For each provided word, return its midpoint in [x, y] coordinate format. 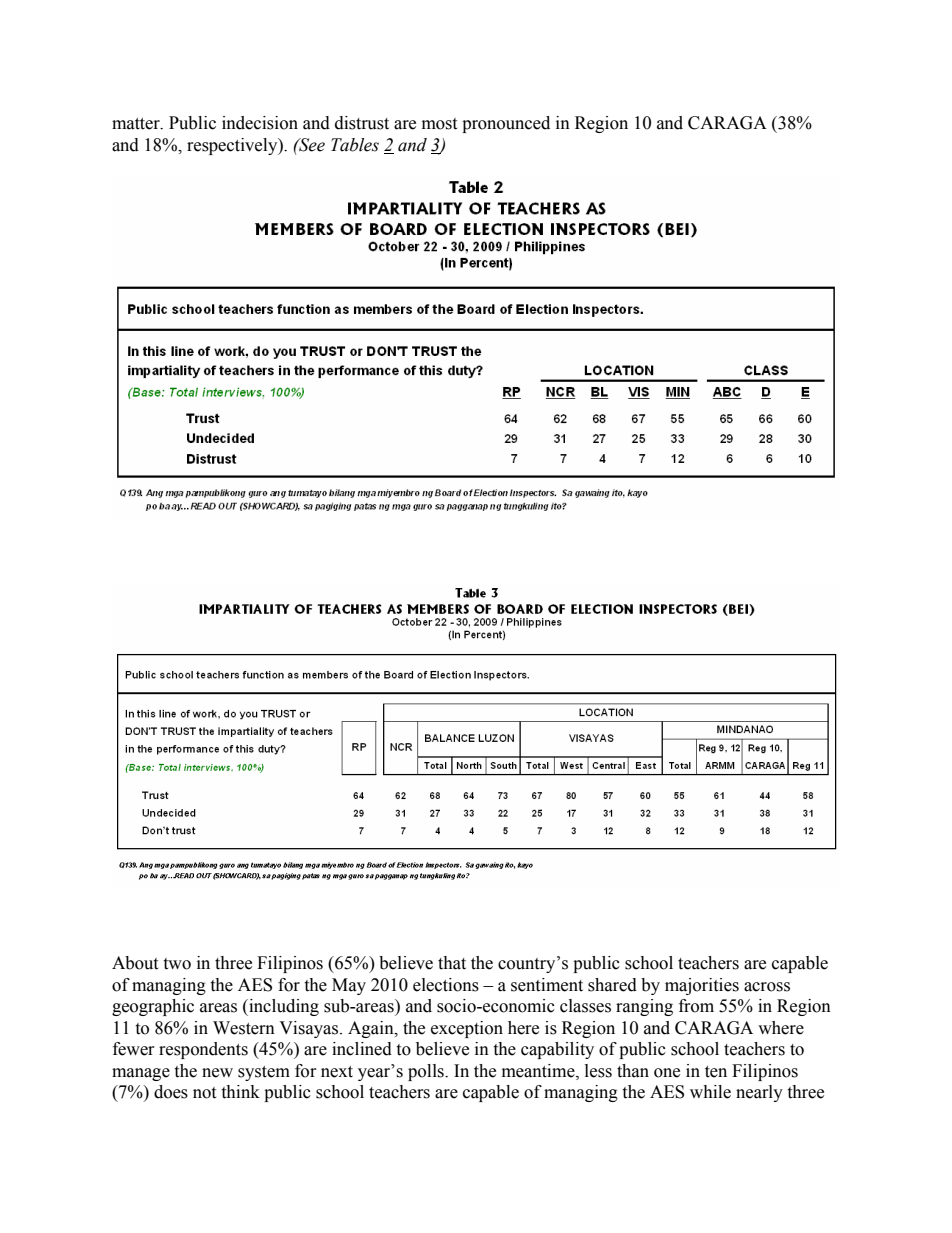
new [217, 1073]
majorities [702, 986]
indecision [260, 123]
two [177, 964]
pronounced [506, 124]
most [439, 124]
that [452, 963]
